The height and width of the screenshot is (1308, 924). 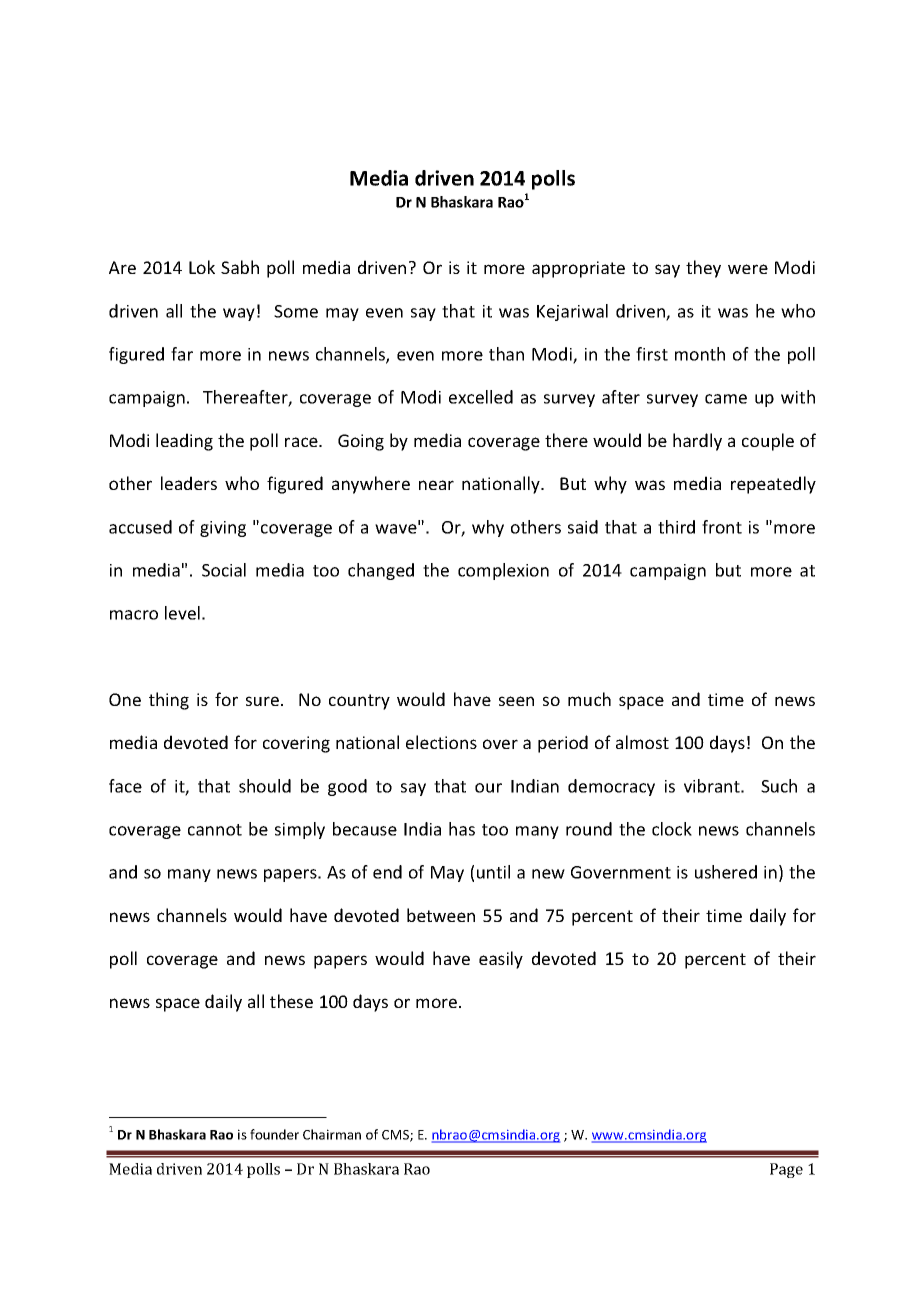 What do you see at coordinates (291, 1001) in the screenshot?
I see `these` at bounding box center [291, 1001].
